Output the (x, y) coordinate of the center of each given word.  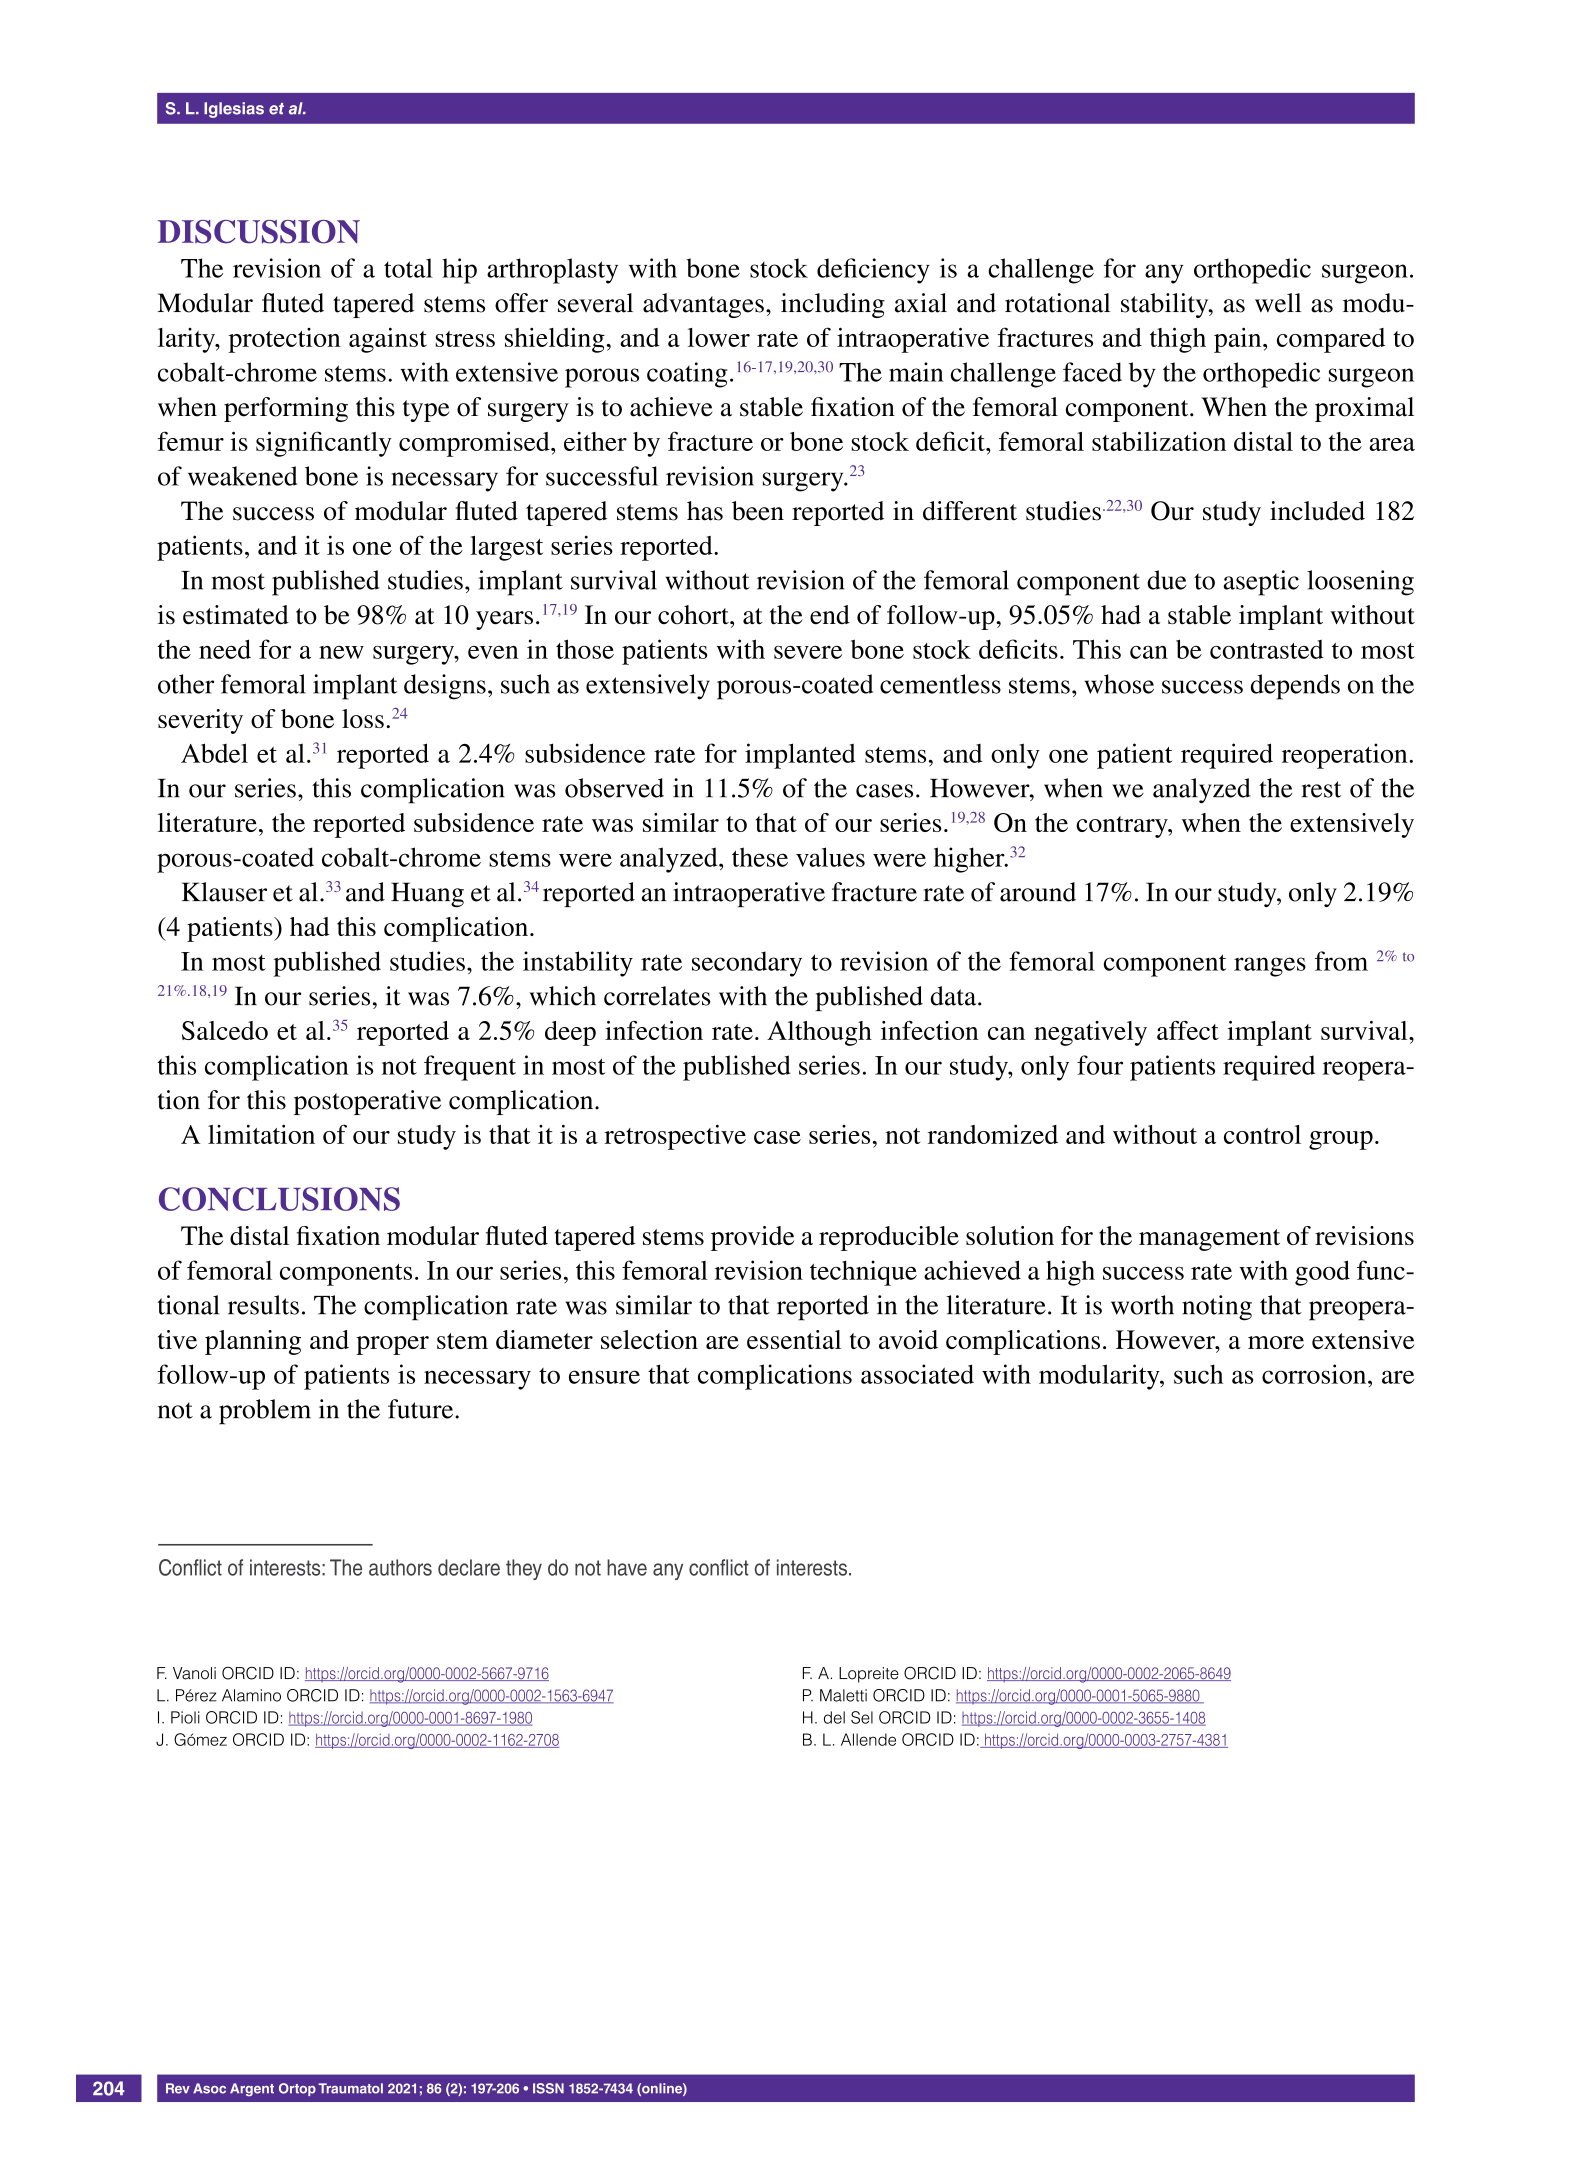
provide (752, 1238)
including (833, 305)
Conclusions (279, 1199)
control (1262, 1134)
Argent (252, 2089)
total (408, 268)
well (1278, 303)
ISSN (548, 2088)
